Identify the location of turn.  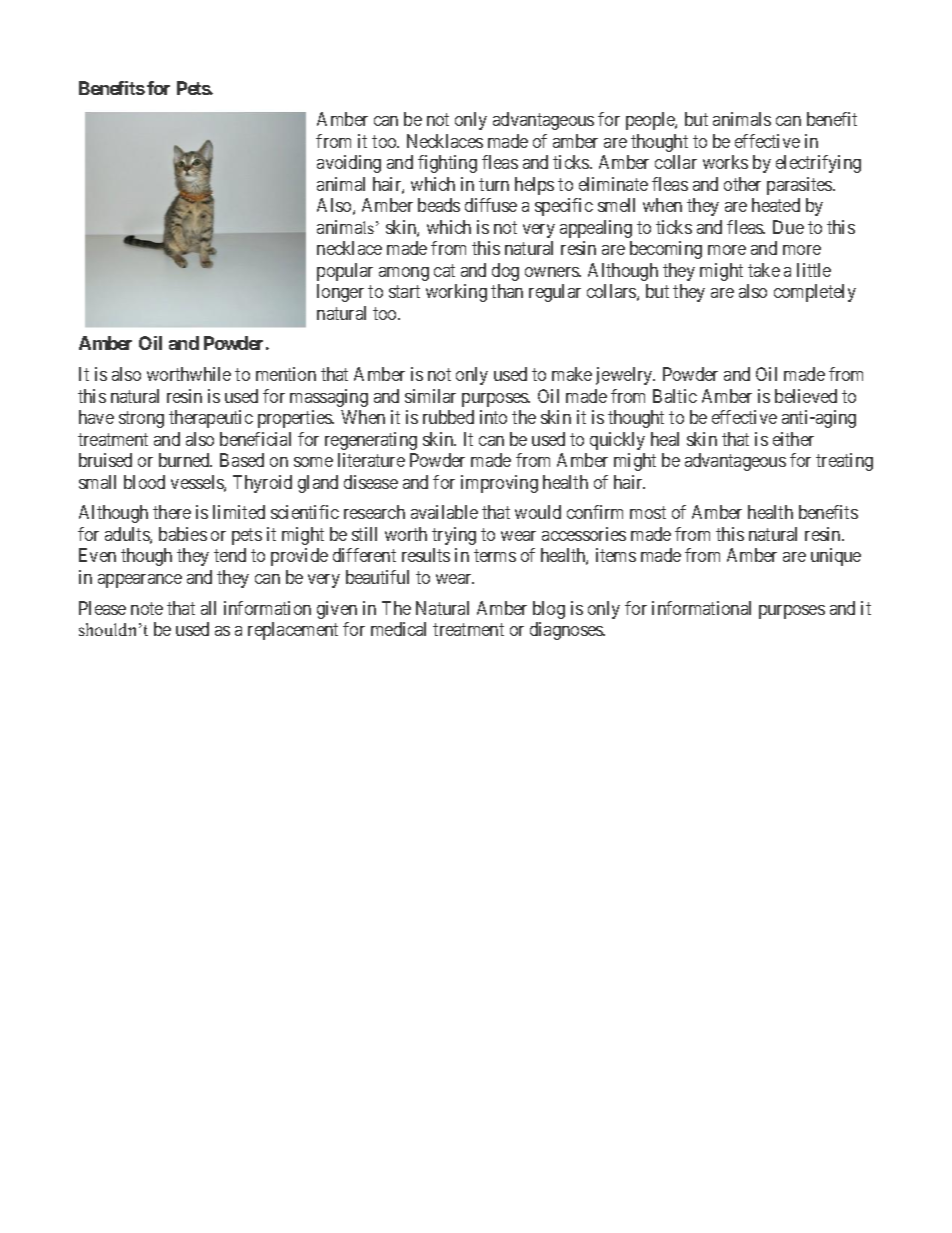
(494, 184).
